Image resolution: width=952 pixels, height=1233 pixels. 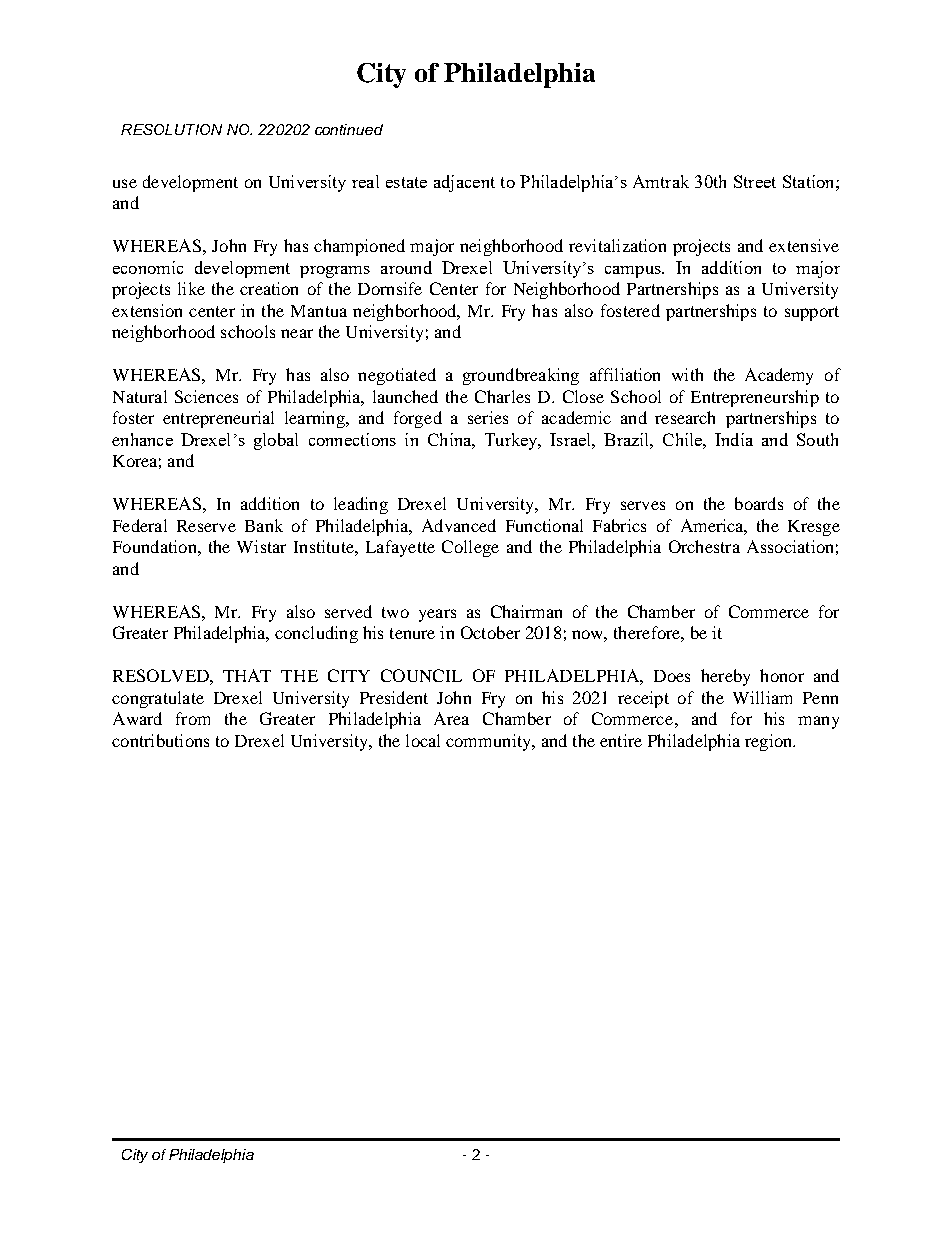 What do you see at coordinates (464, 183) in the screenshot?
I see `adjacent` at bounding box center [464, 183].
